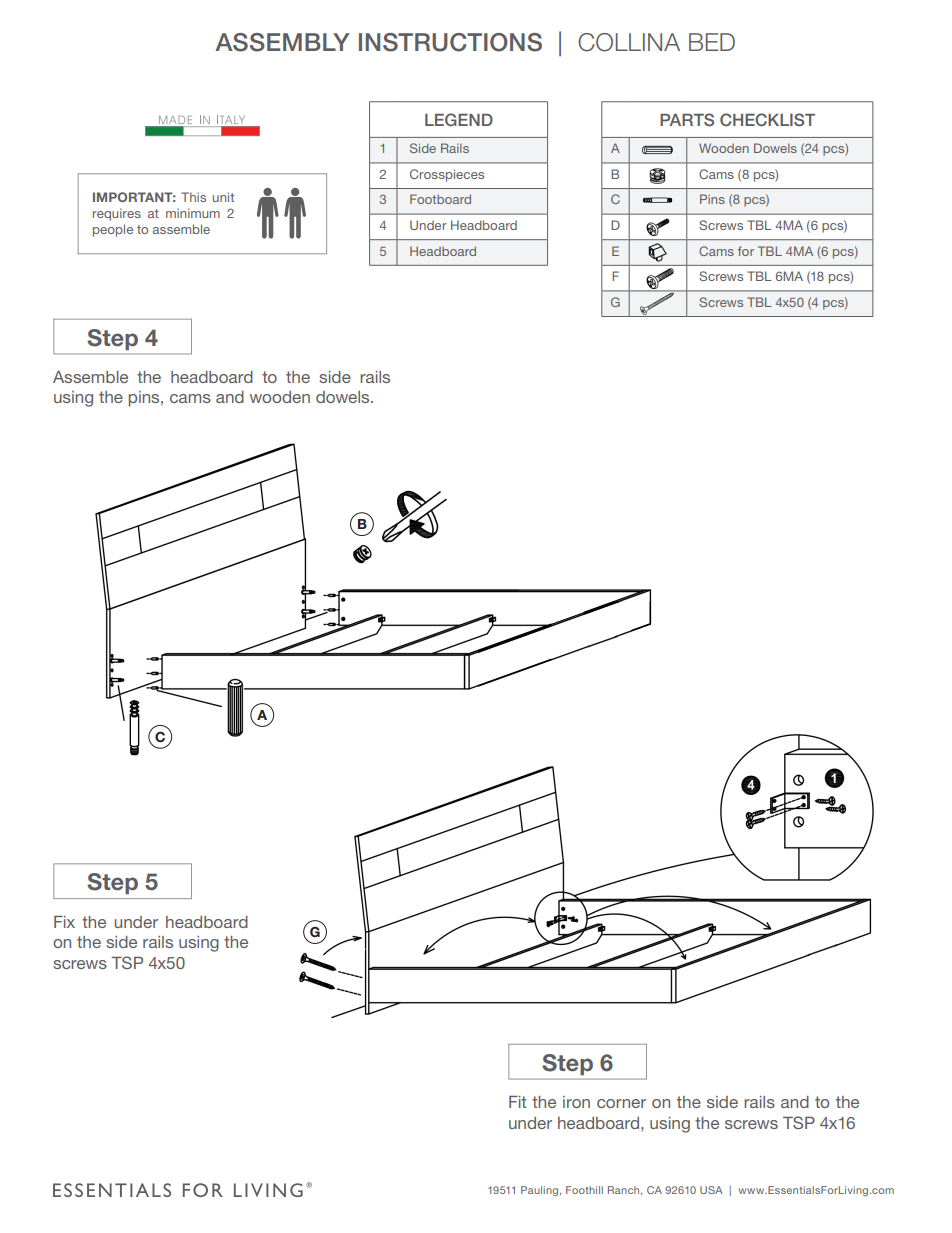 The width and height of the image is (952, 1233). I want to click on Fit, so click(517, 1102).
